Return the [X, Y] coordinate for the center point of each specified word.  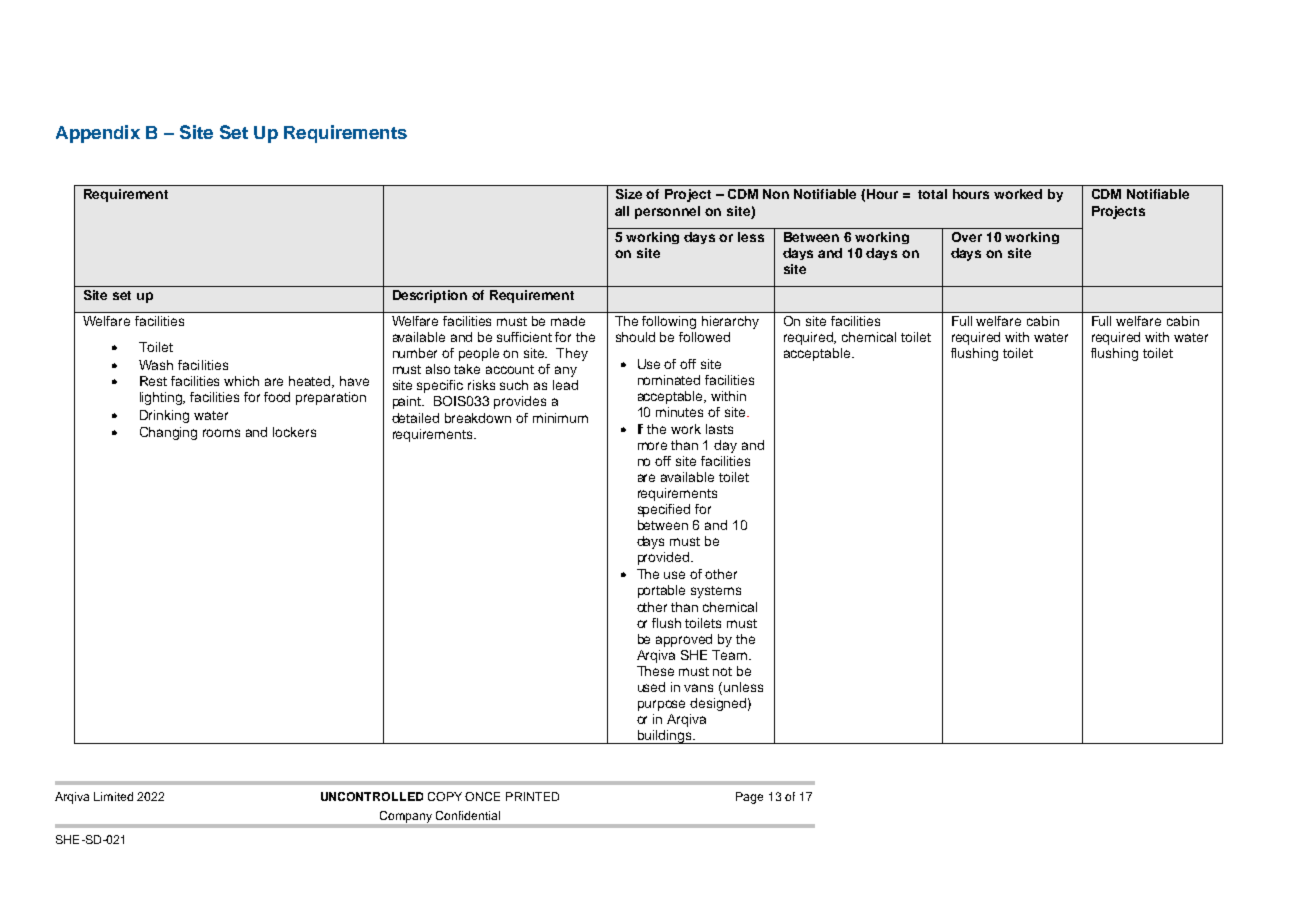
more [652, 446]
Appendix [98, 134]
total [932, 194]
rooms [221, 433]
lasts [719, 429]
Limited [113, 796]
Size [629, 194]
